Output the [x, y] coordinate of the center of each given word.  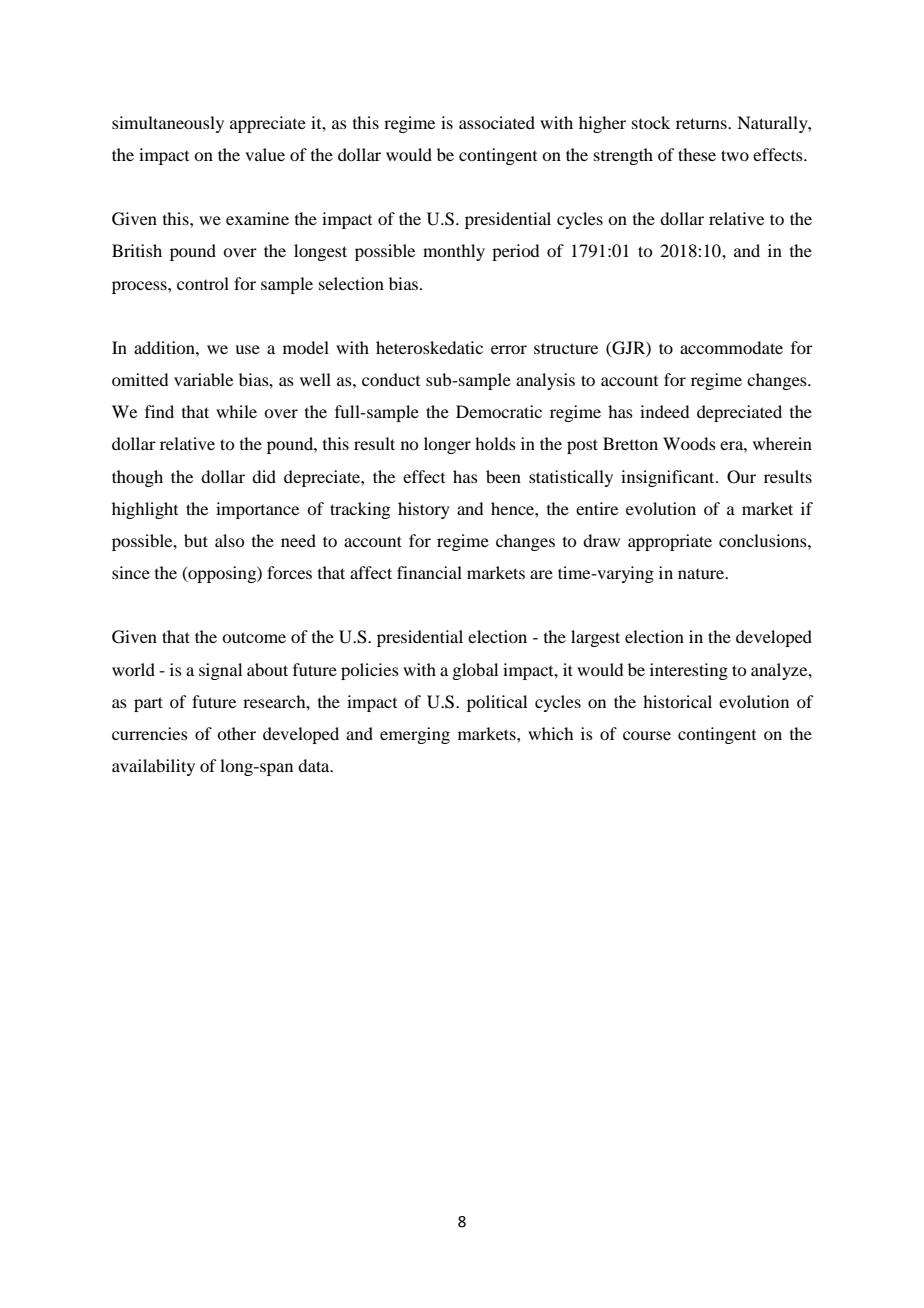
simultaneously [168, 124]
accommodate [731, 347]
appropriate [670, 542]
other [236, 733]
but [196, 540]
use [247, 349]
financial [429, 572]
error [509, 349]
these [697, 154]
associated [497, 122]
